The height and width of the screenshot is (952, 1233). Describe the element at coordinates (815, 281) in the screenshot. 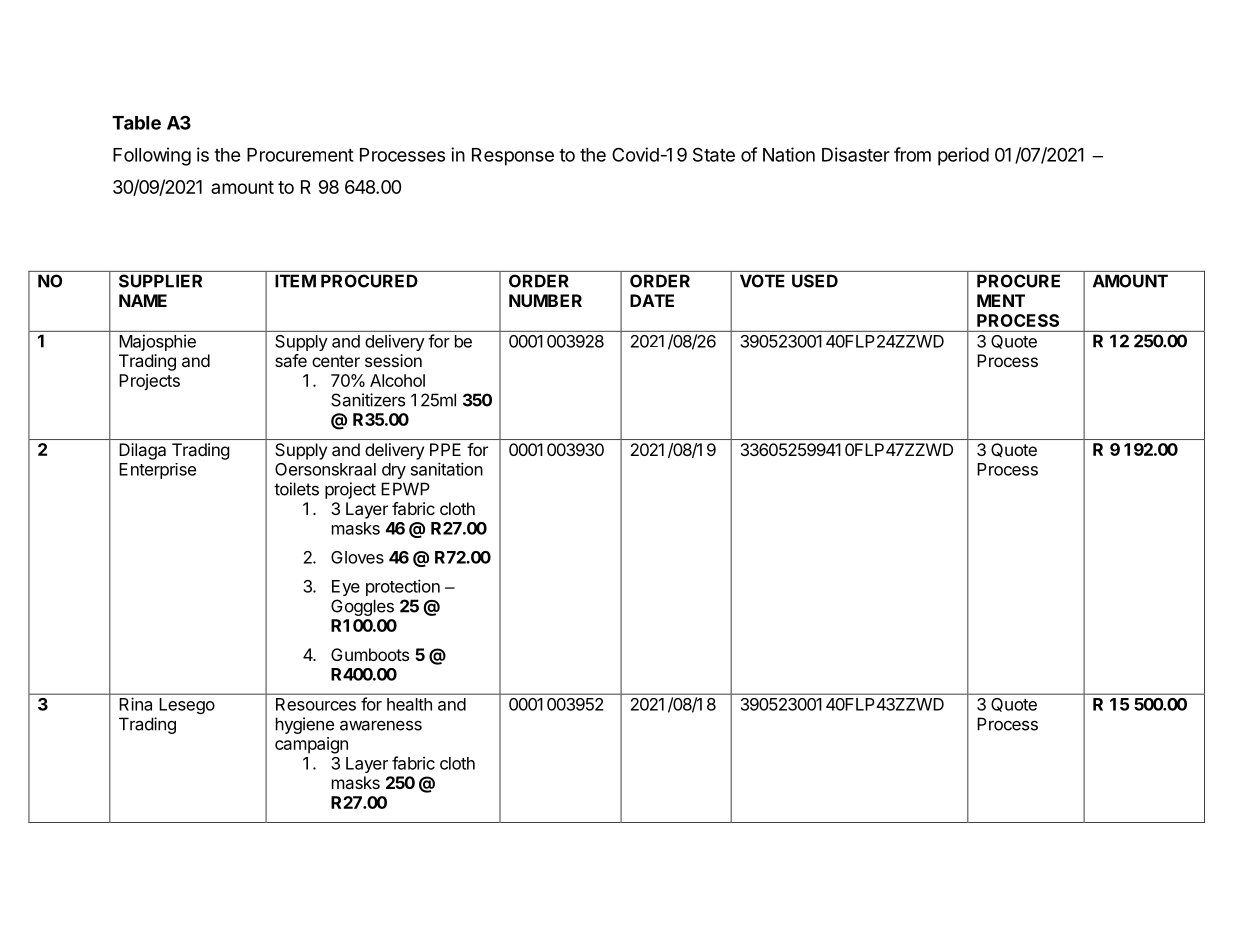

I see `USED` at that location.
